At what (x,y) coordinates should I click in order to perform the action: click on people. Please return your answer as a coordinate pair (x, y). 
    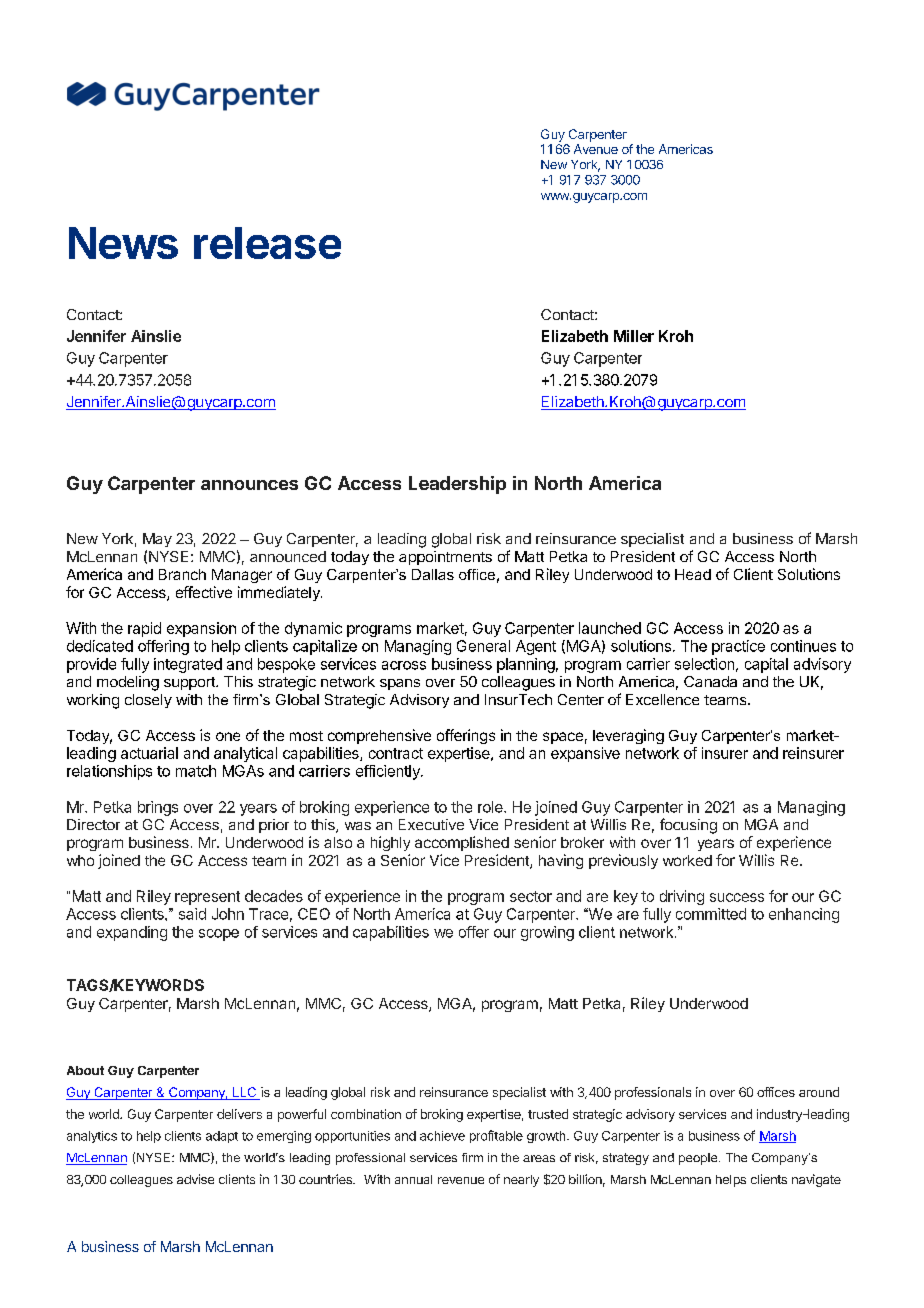
    Looking at the image, I should click on (699, 1159).
